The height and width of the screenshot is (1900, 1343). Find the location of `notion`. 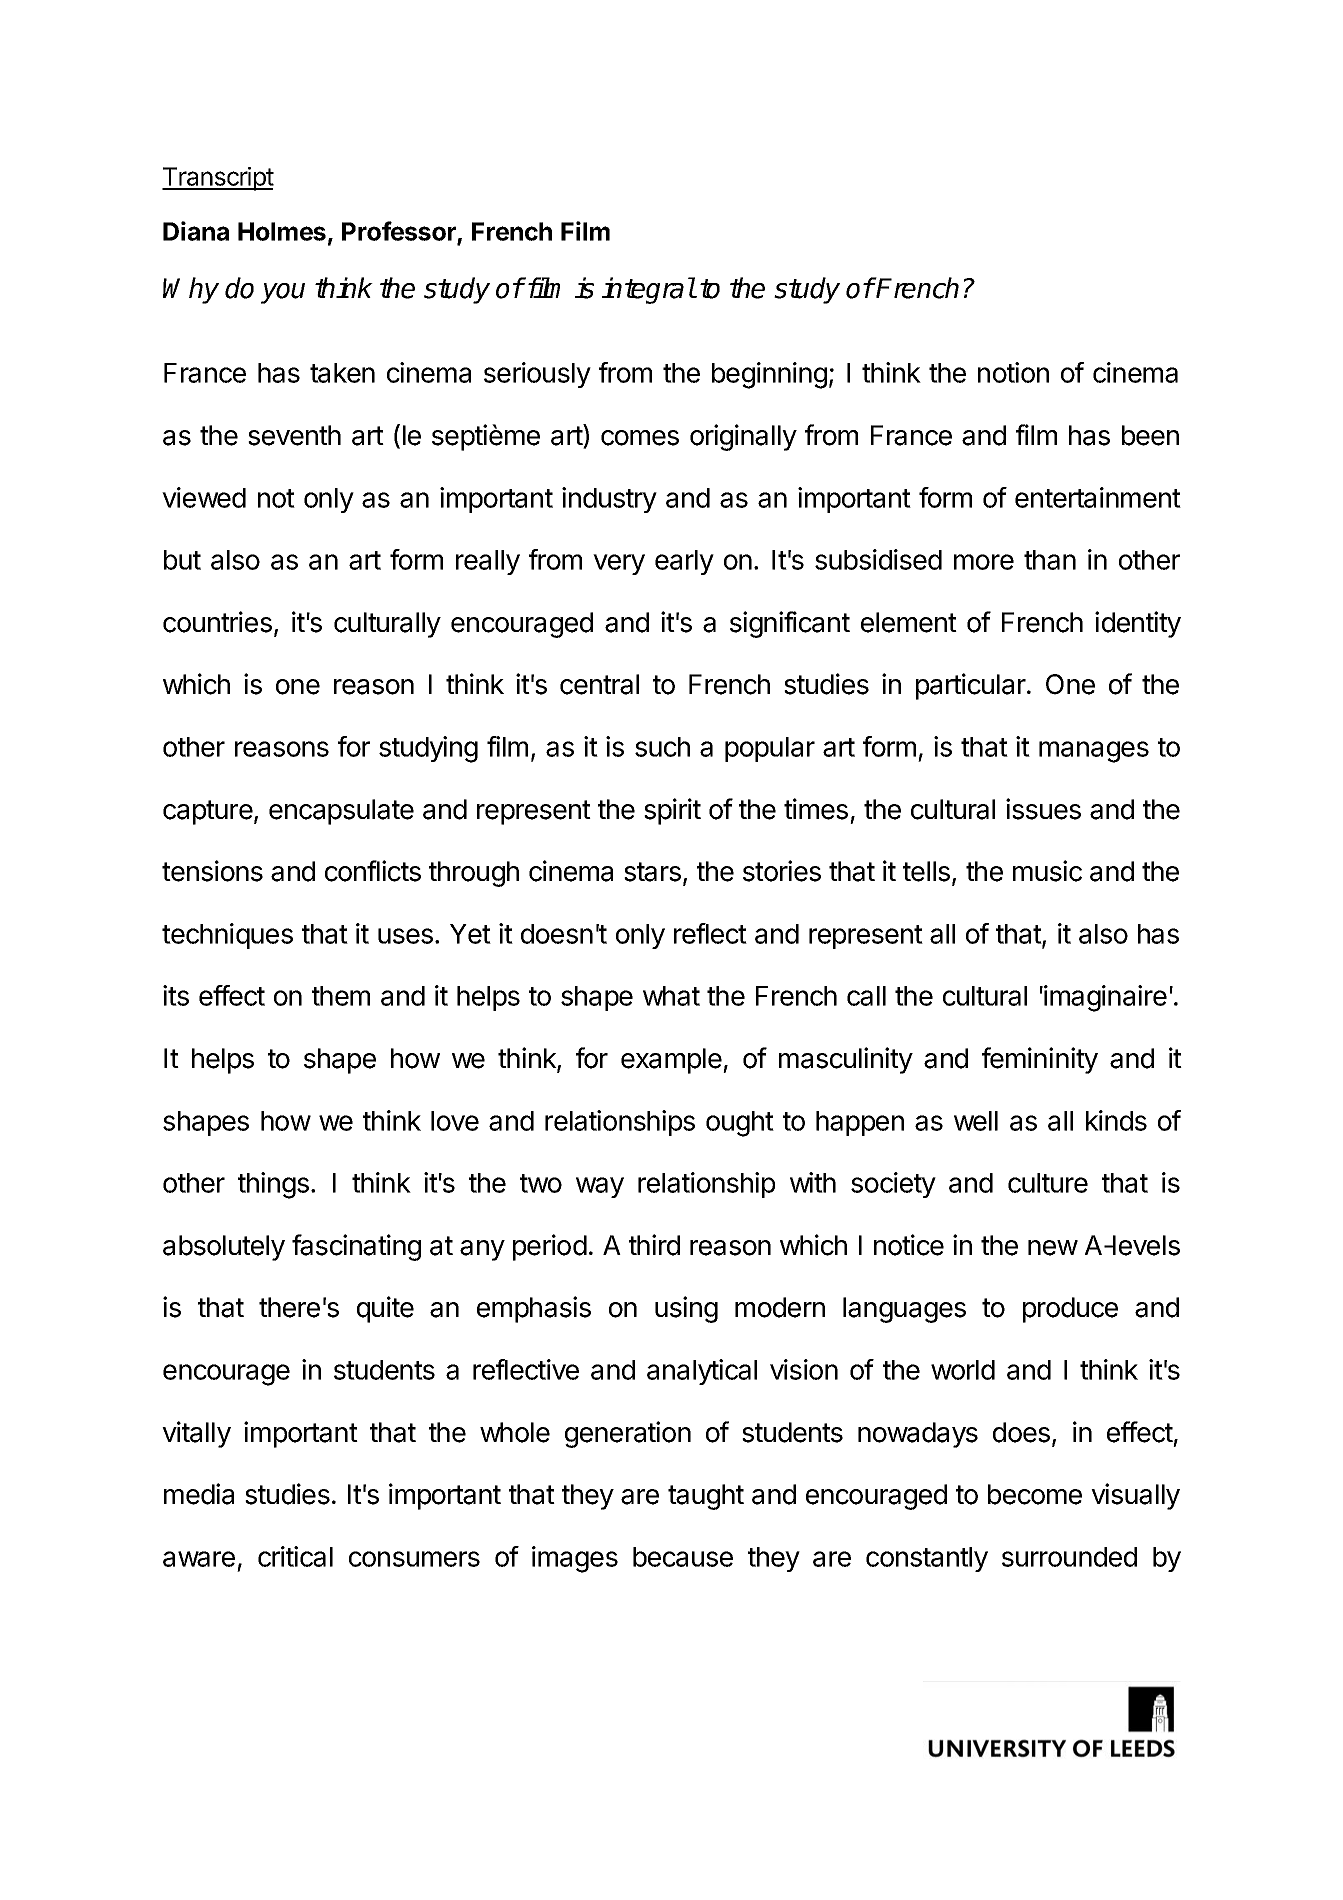

notion is located at coordinates (1013, 372).
